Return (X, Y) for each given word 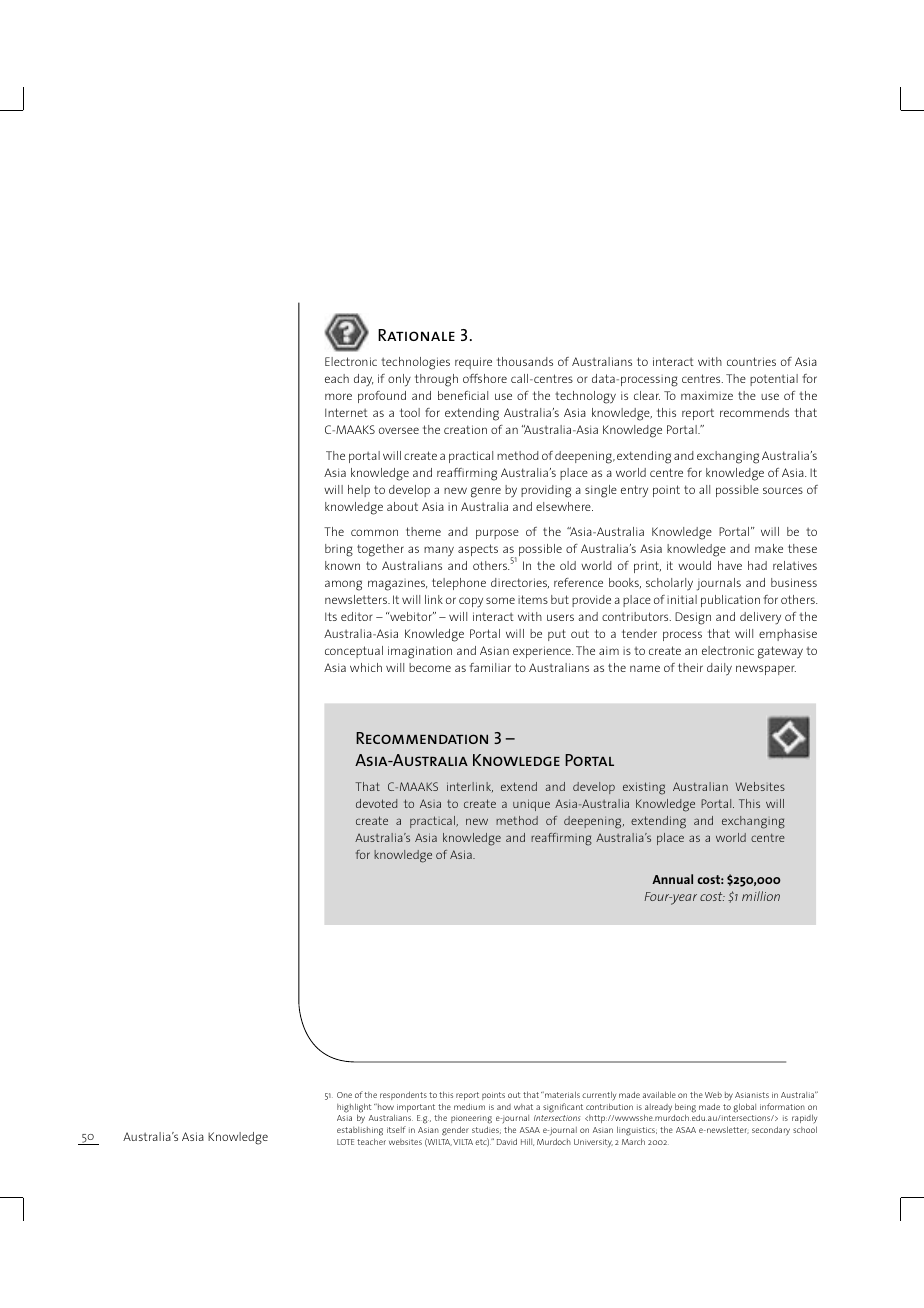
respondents (403, 1095)
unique (531, 805)
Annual (672, 879)
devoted (376, 803)
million (761, 896)
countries (751, 361)
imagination (420, 652)
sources (783, 490)
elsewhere (564, 506)
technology (585, 397)
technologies (415, 363)
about (402, 506)
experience (543, 652)
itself (396, 1129)
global (744, 1108)
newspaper (766, 670)
